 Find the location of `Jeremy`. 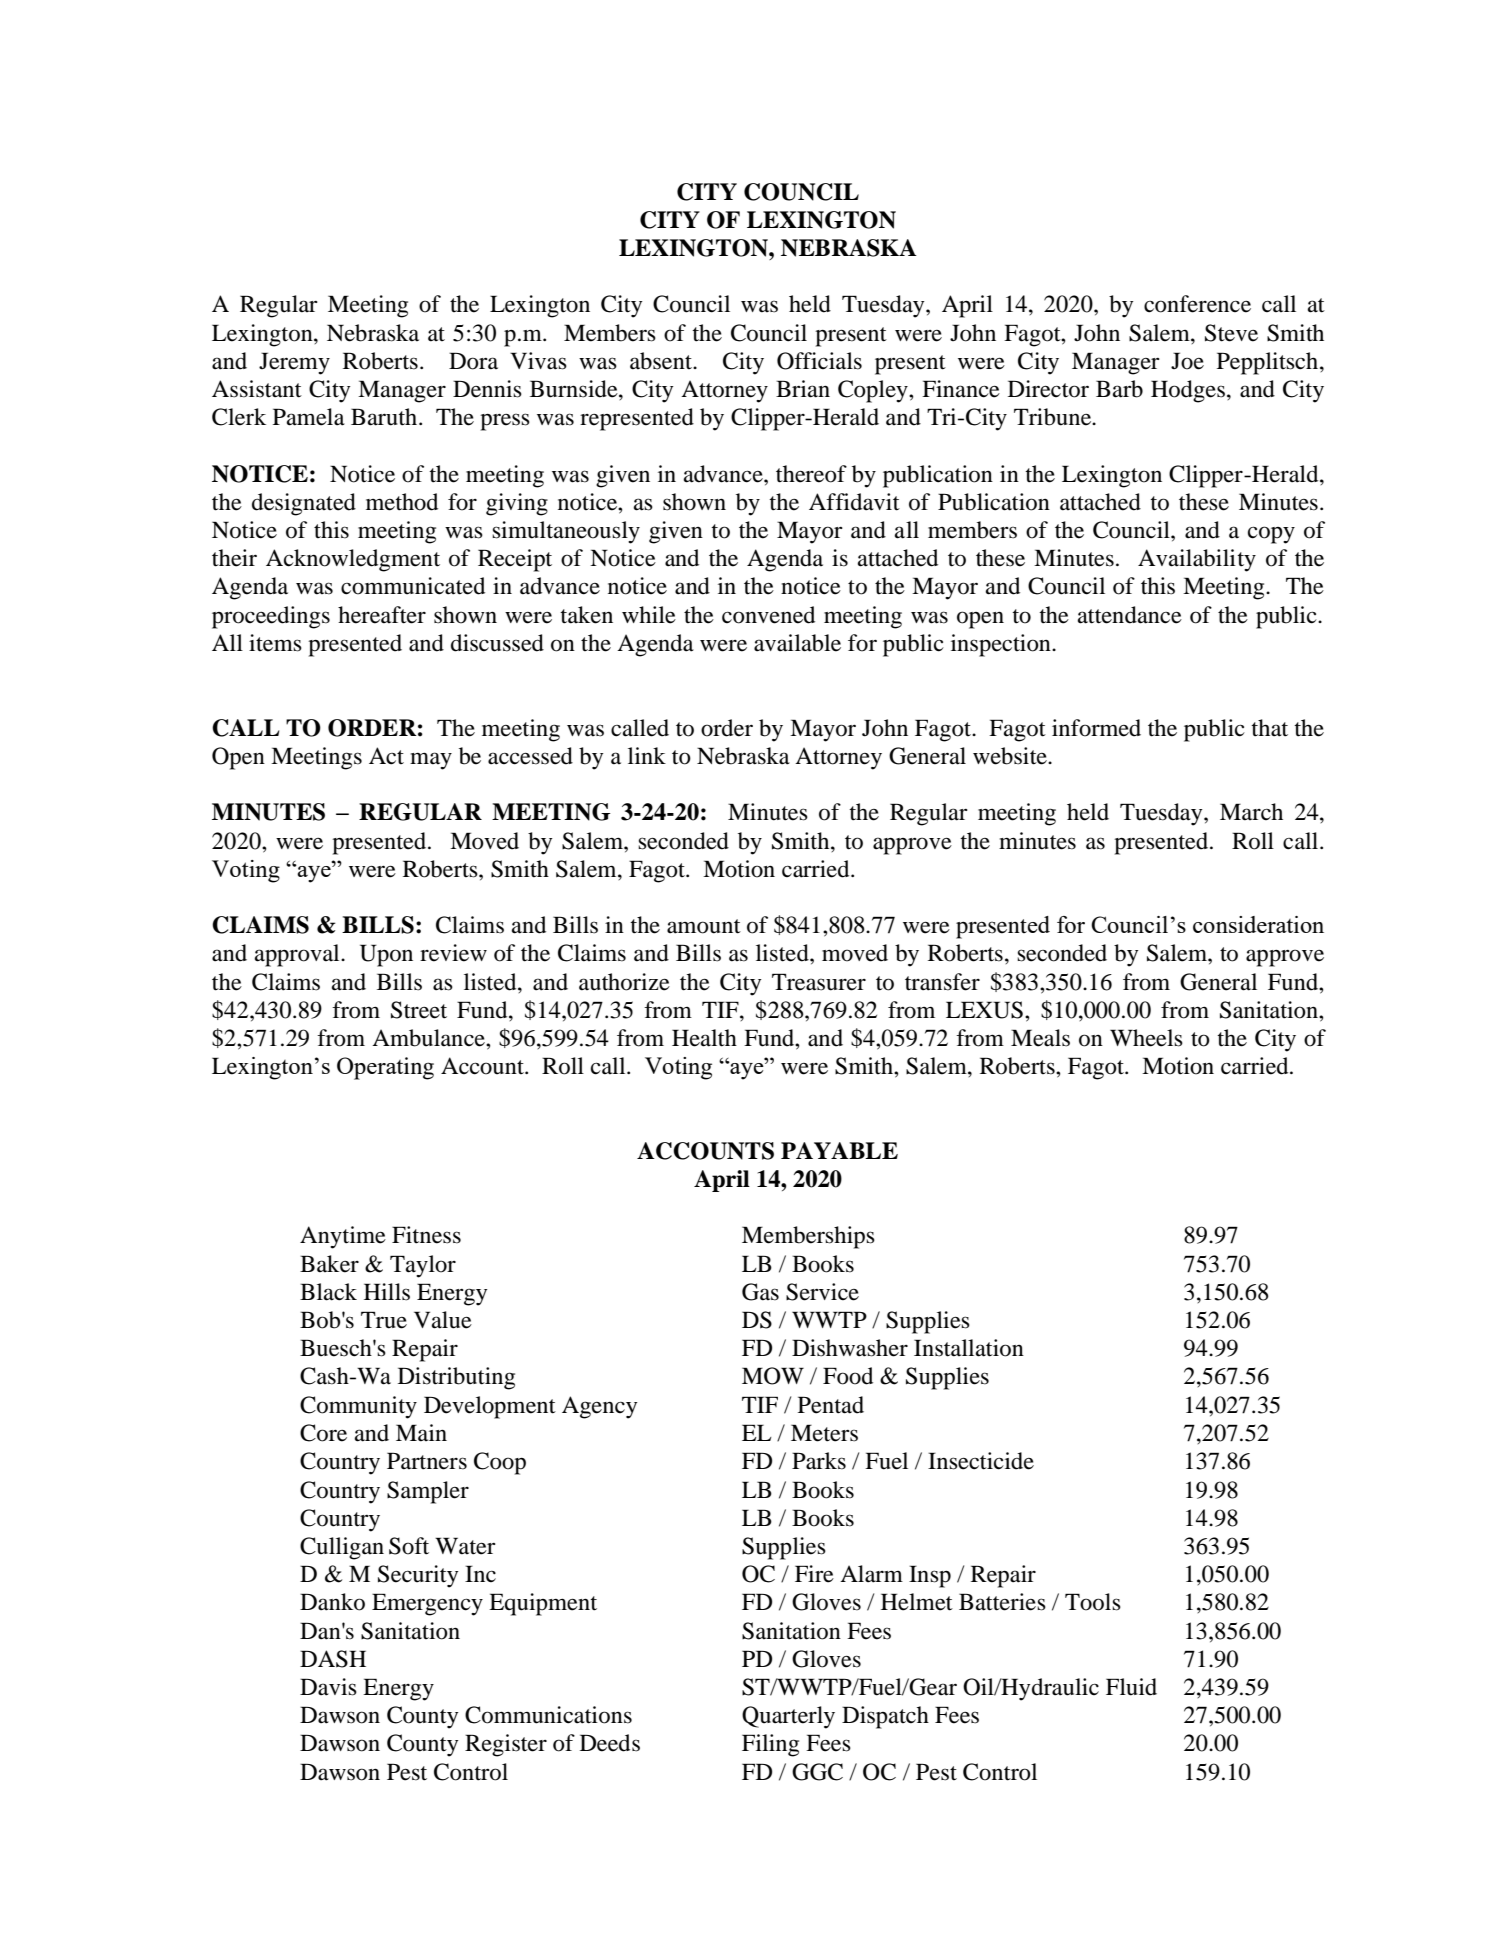

Jeremy is located at coordinates (294, 363).
